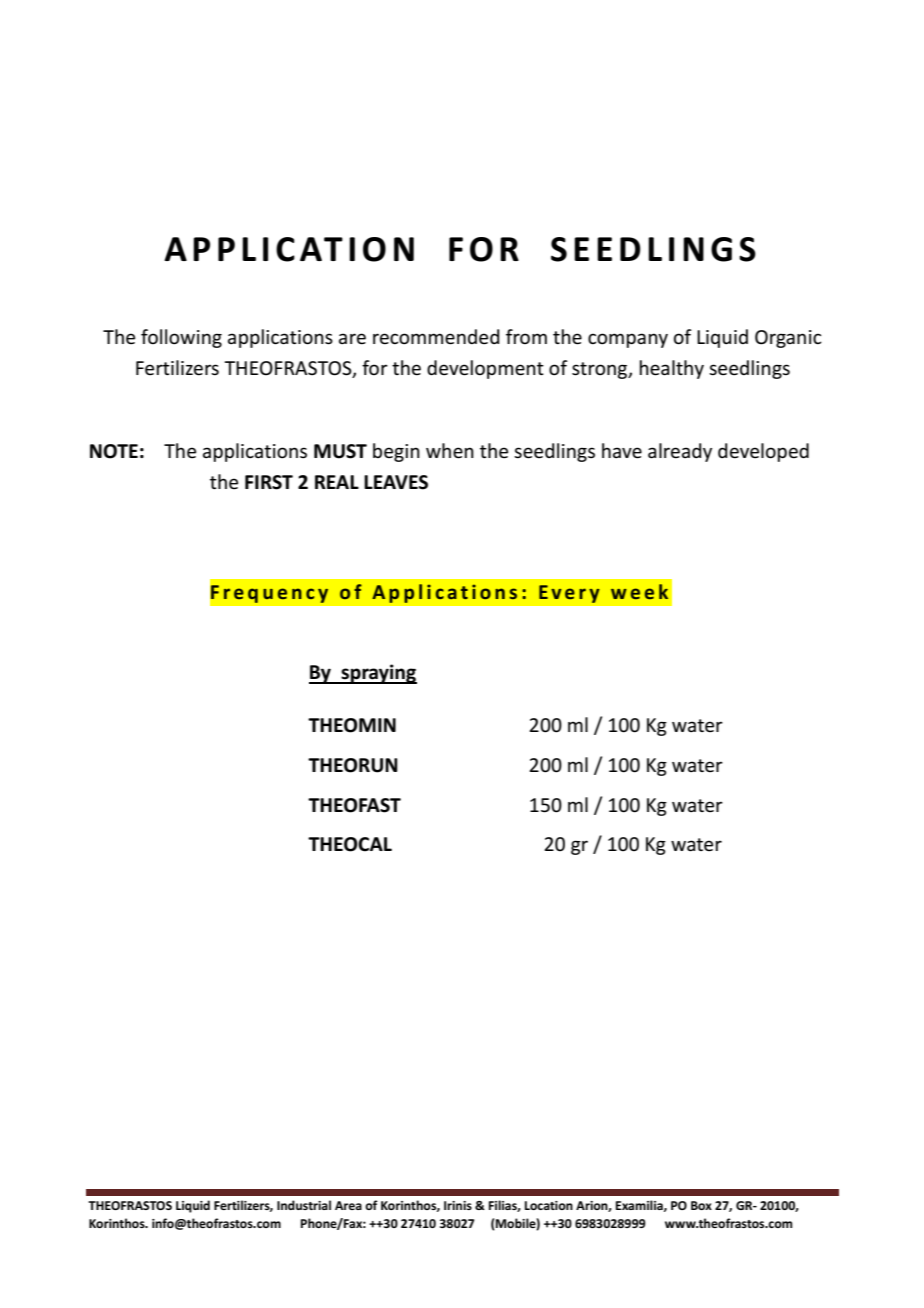 Image resolution: width=924 pixels, height=1308 pixels. What do you see at coordinates (701, 1205) in the screenshot?
I see `Box` at bounding box center [701, 1205].
